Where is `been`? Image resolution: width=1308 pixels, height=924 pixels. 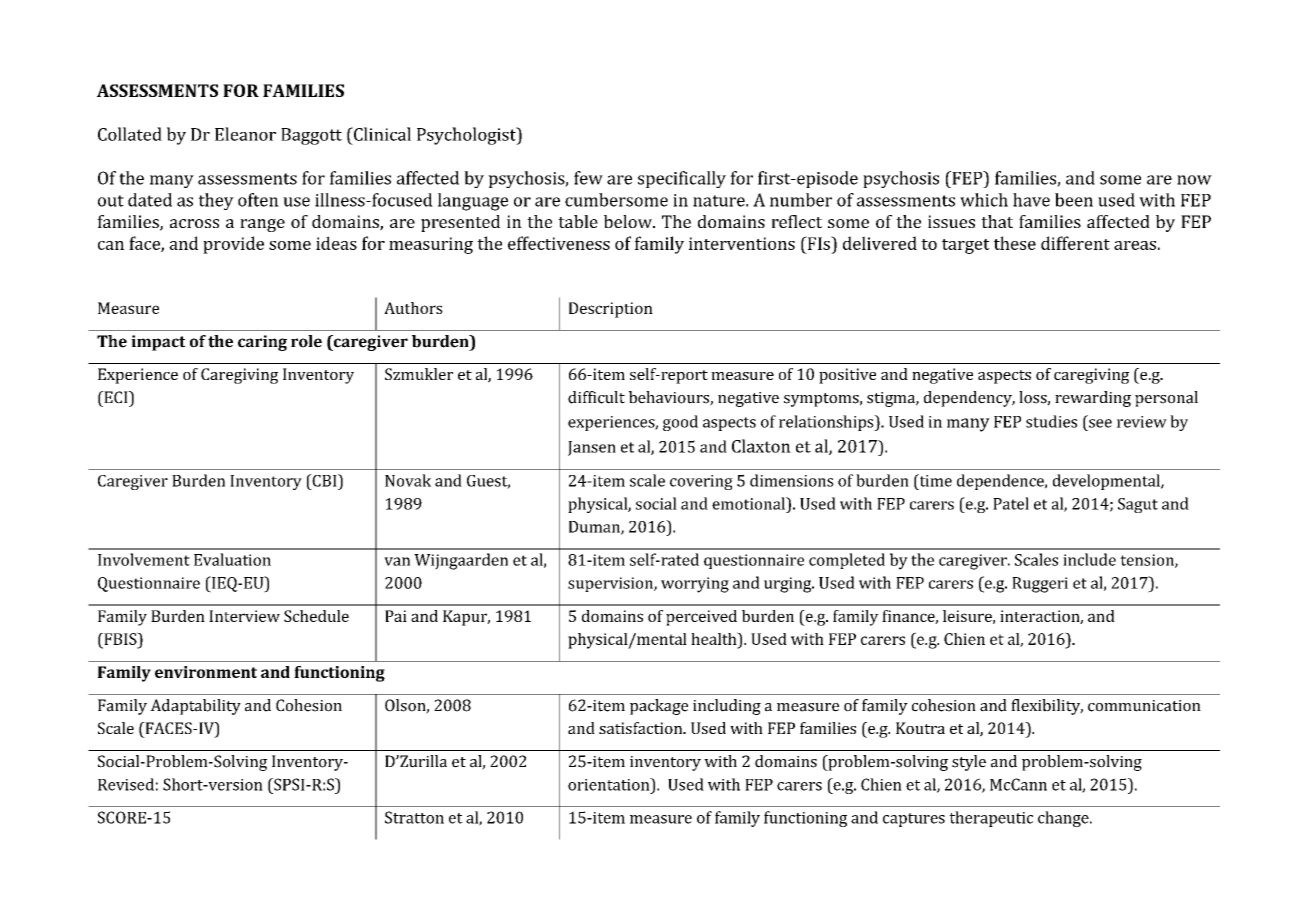 been is located at coordinates (1074, 200).
